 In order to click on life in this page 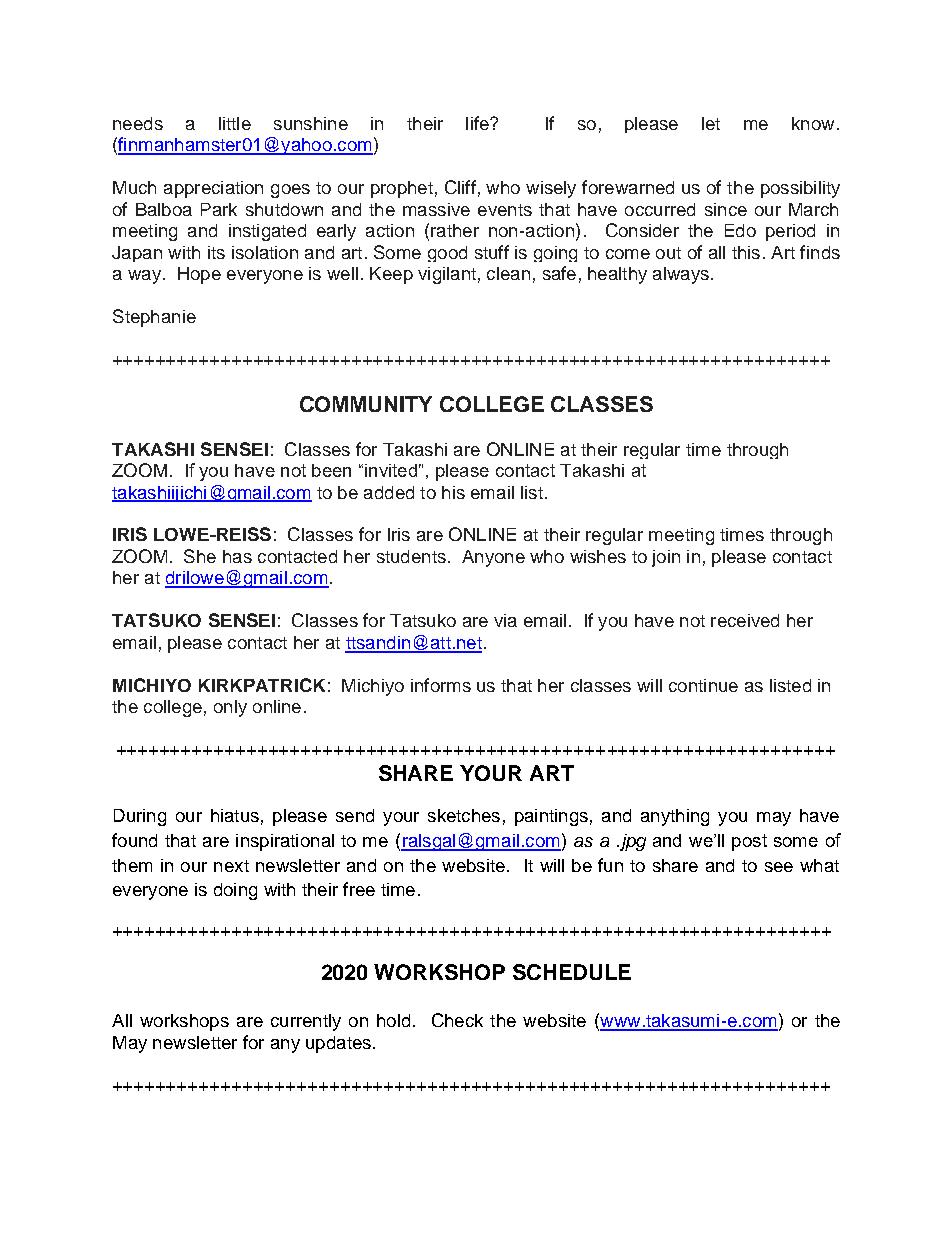, I will do `click(478, 123)`.
